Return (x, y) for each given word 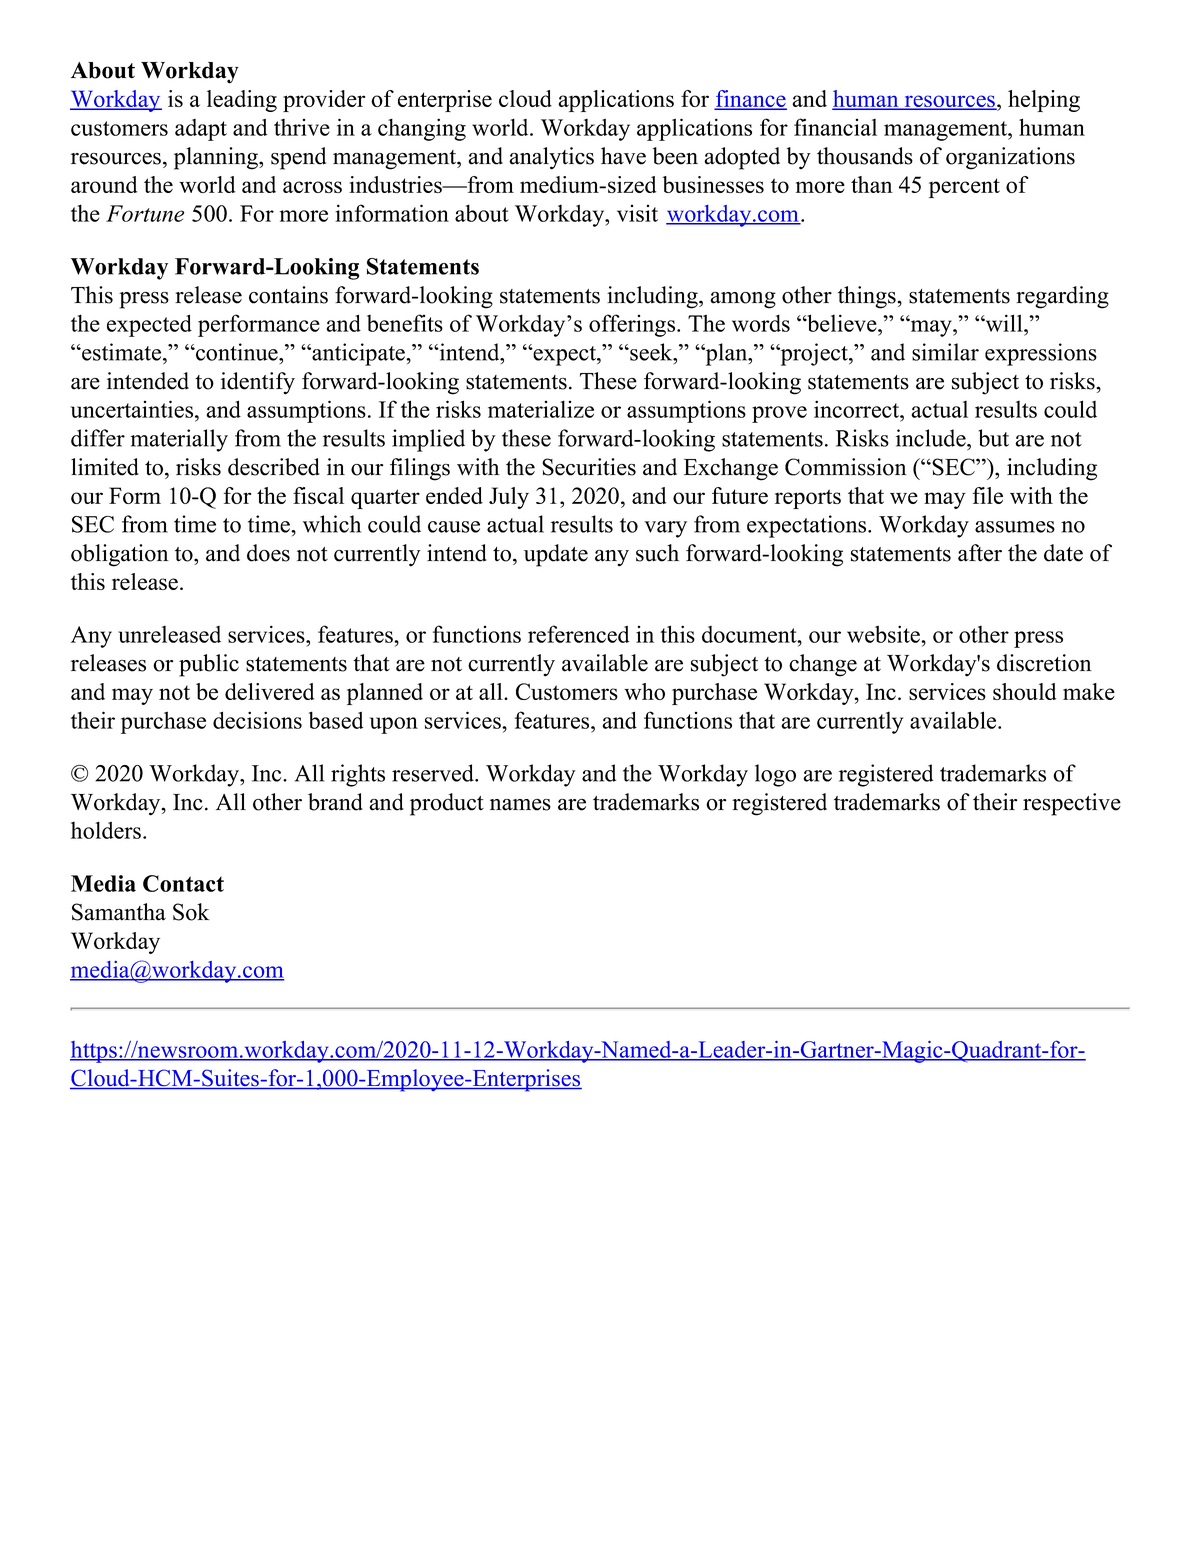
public (209, 665)
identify (258, 383)
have (623, 156)
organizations (1010, 158)
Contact (183, 883)
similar (945, 352)
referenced (578, 634)
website (884, 634)
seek (651, 352)
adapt (201, 130)
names (520, 805)
